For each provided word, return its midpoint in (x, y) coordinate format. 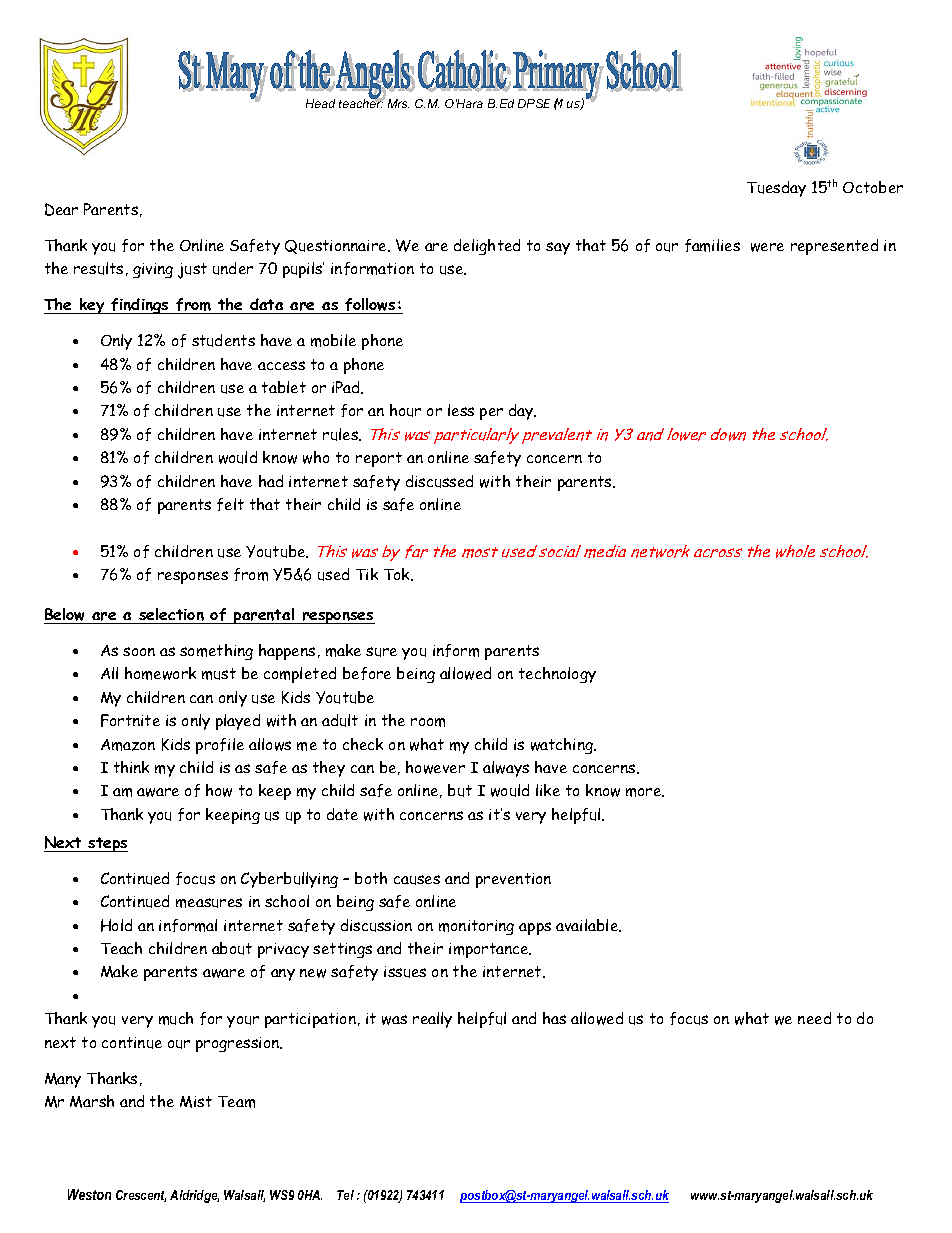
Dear (61, 209)
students (223, 340)
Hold (116, 925)
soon (139, 651)
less (461, 410)
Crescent (141, 1196)
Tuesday (776, 189)
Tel (345, 1195)
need (814, 1018)
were (767, 247)
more (645, 792)
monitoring (476, 927)
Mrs (398, 103)
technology (557, 675)
